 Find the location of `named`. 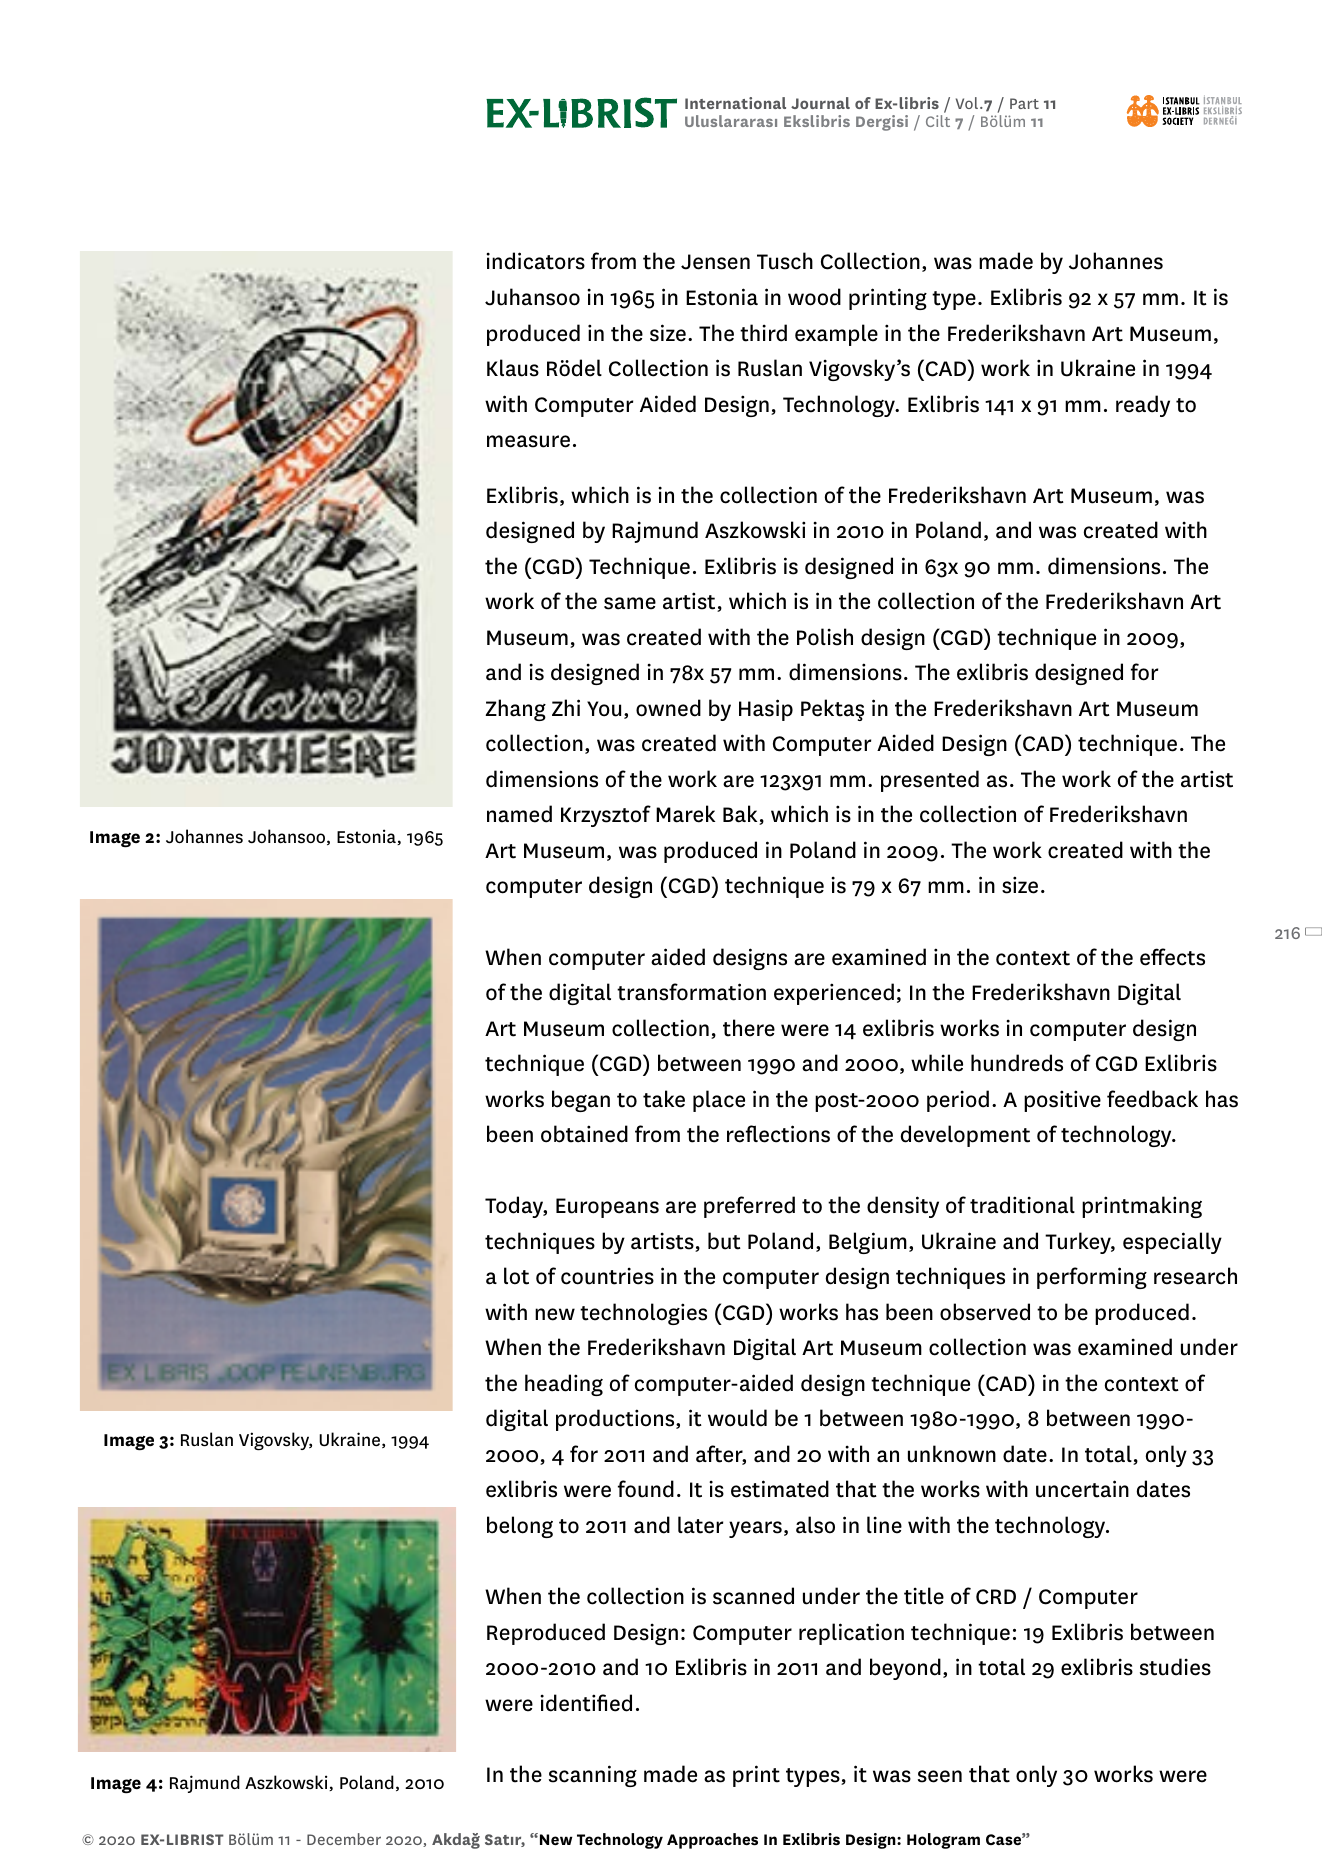

named is located at coordinates (519, 814).
